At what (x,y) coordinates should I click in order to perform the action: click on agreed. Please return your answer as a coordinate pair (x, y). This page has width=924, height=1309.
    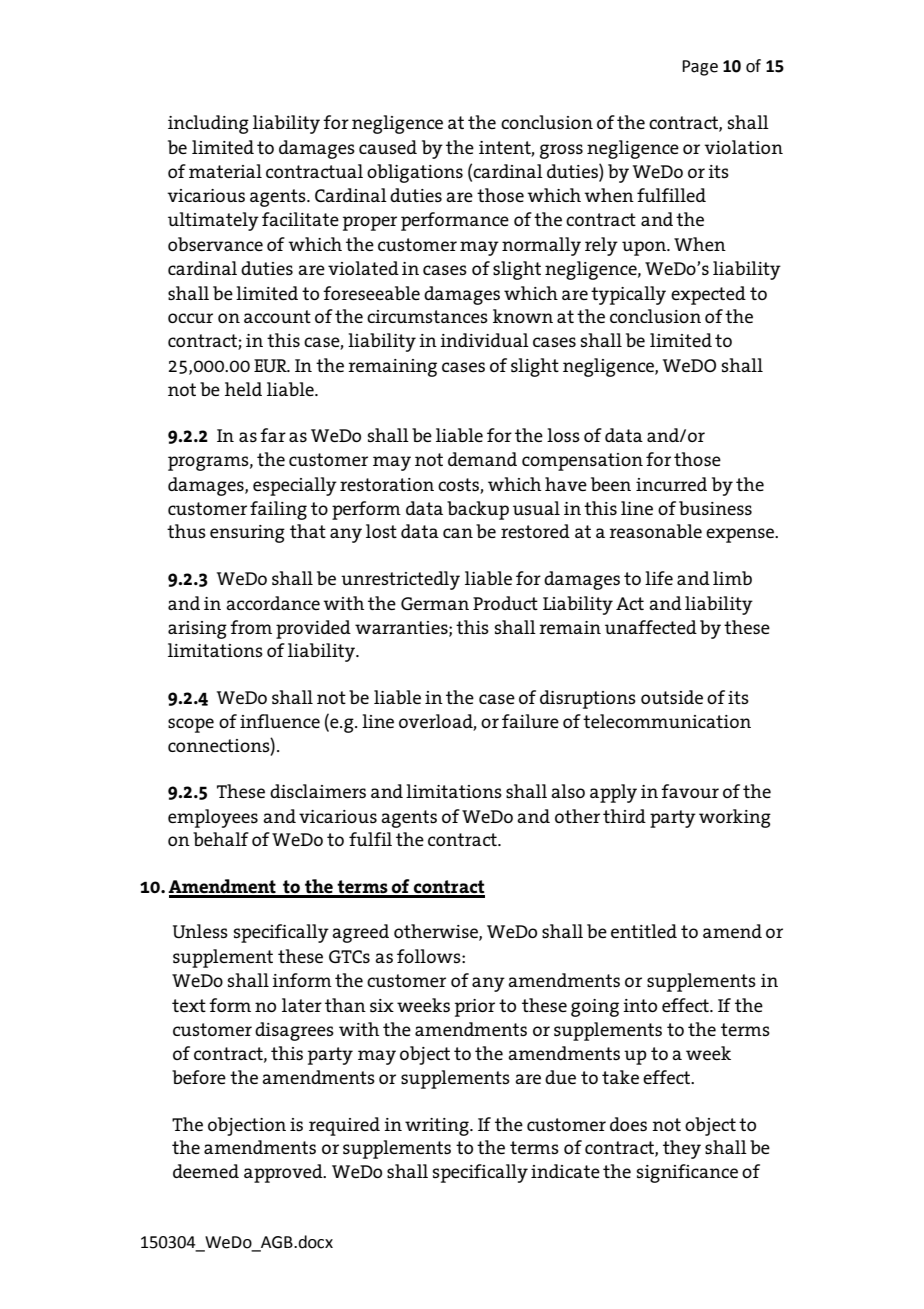
    Looking at the image, I should click on (360, 933).
